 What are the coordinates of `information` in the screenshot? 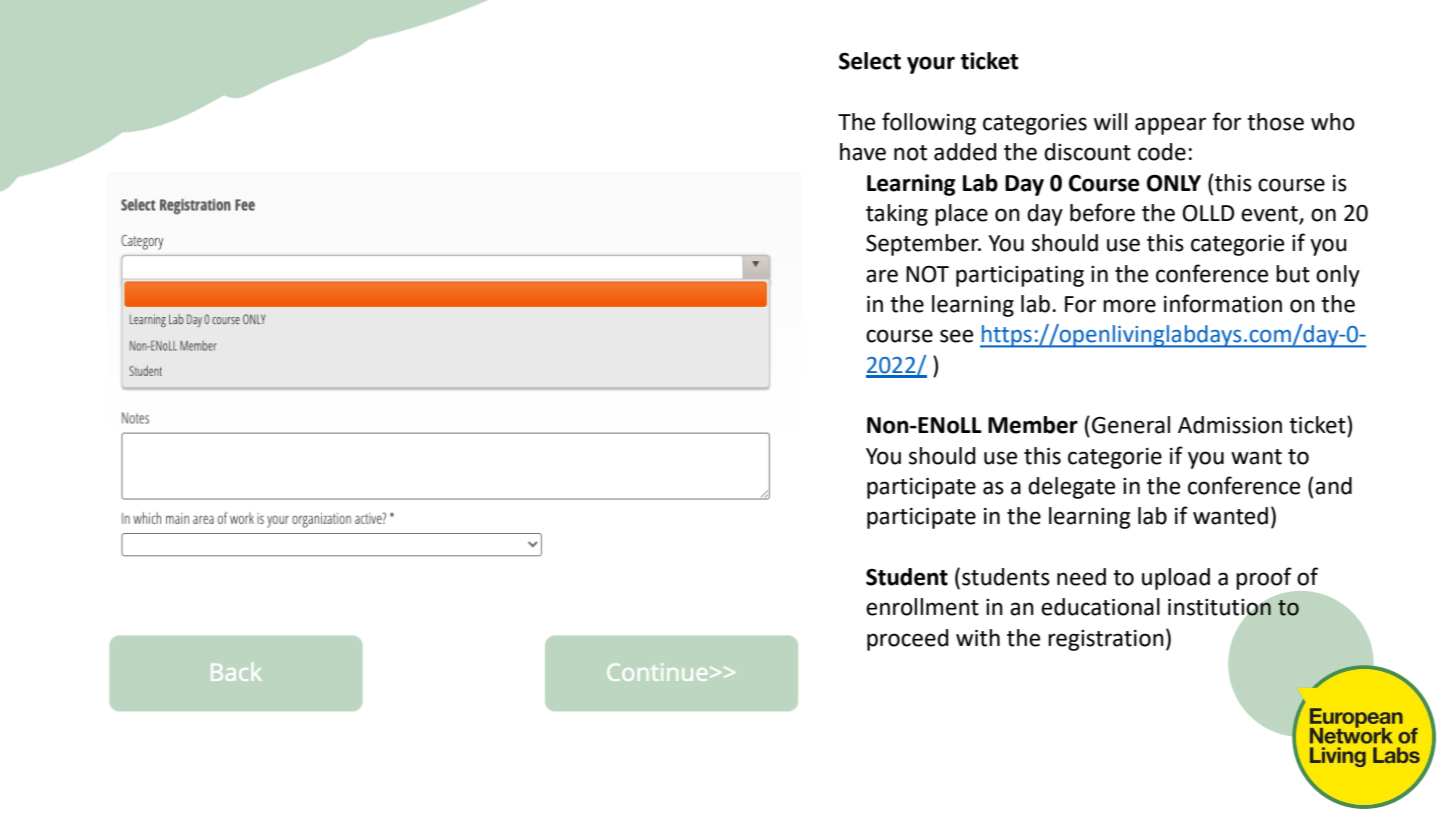 It's located at (1223, 303).
